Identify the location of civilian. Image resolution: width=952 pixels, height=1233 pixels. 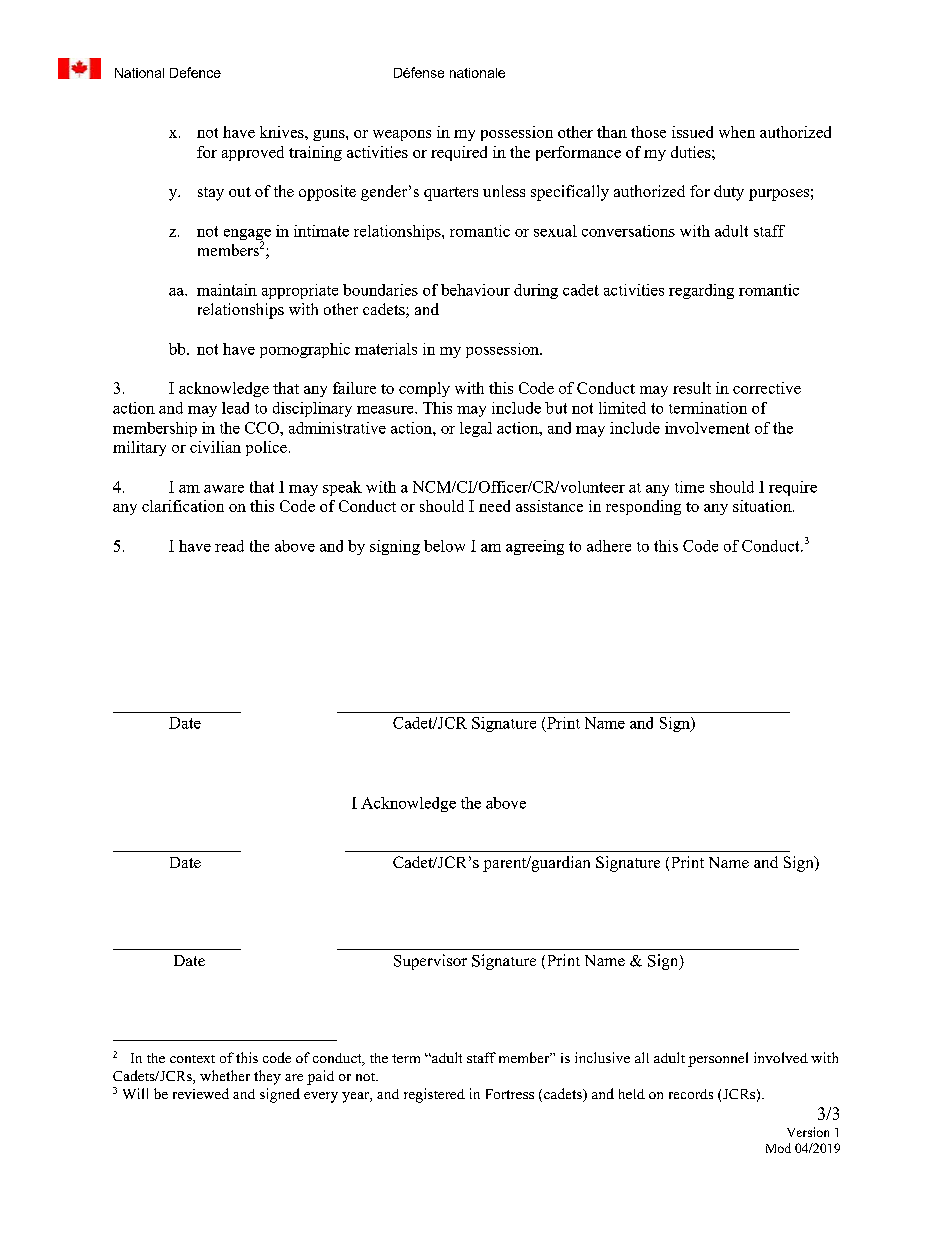
(215, 447).
